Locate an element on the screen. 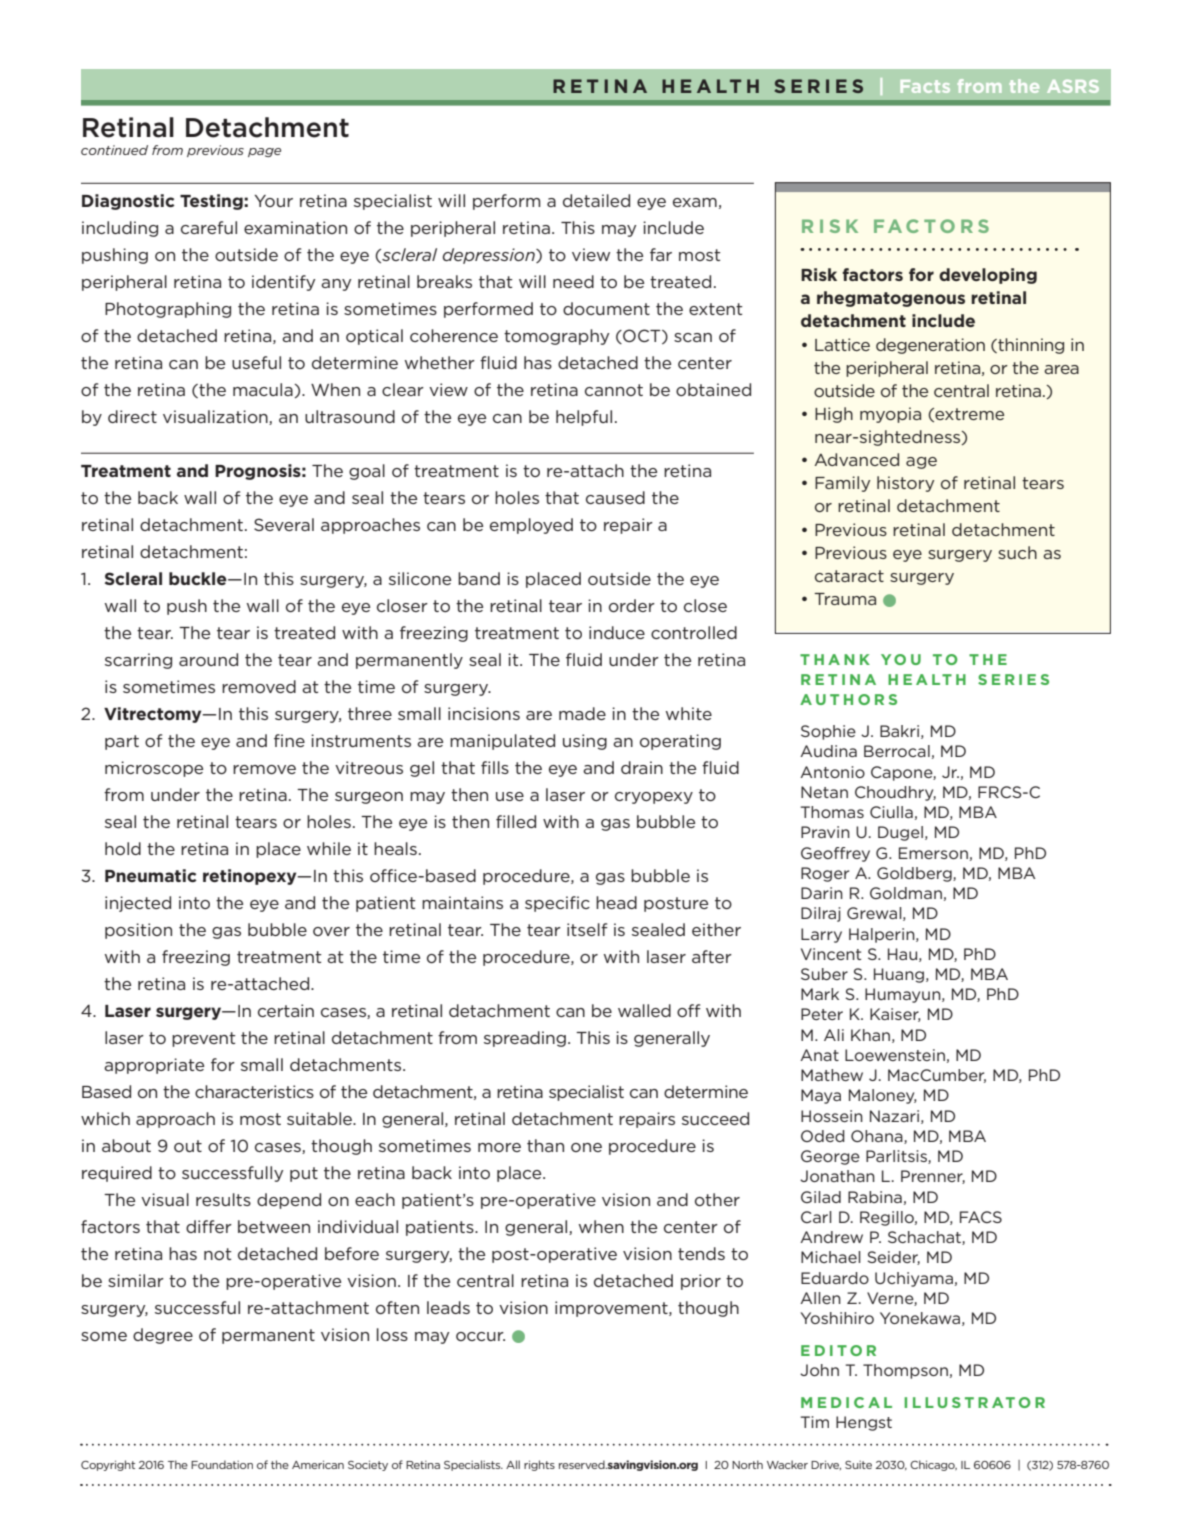  page is located at coordinates (264, 152).
